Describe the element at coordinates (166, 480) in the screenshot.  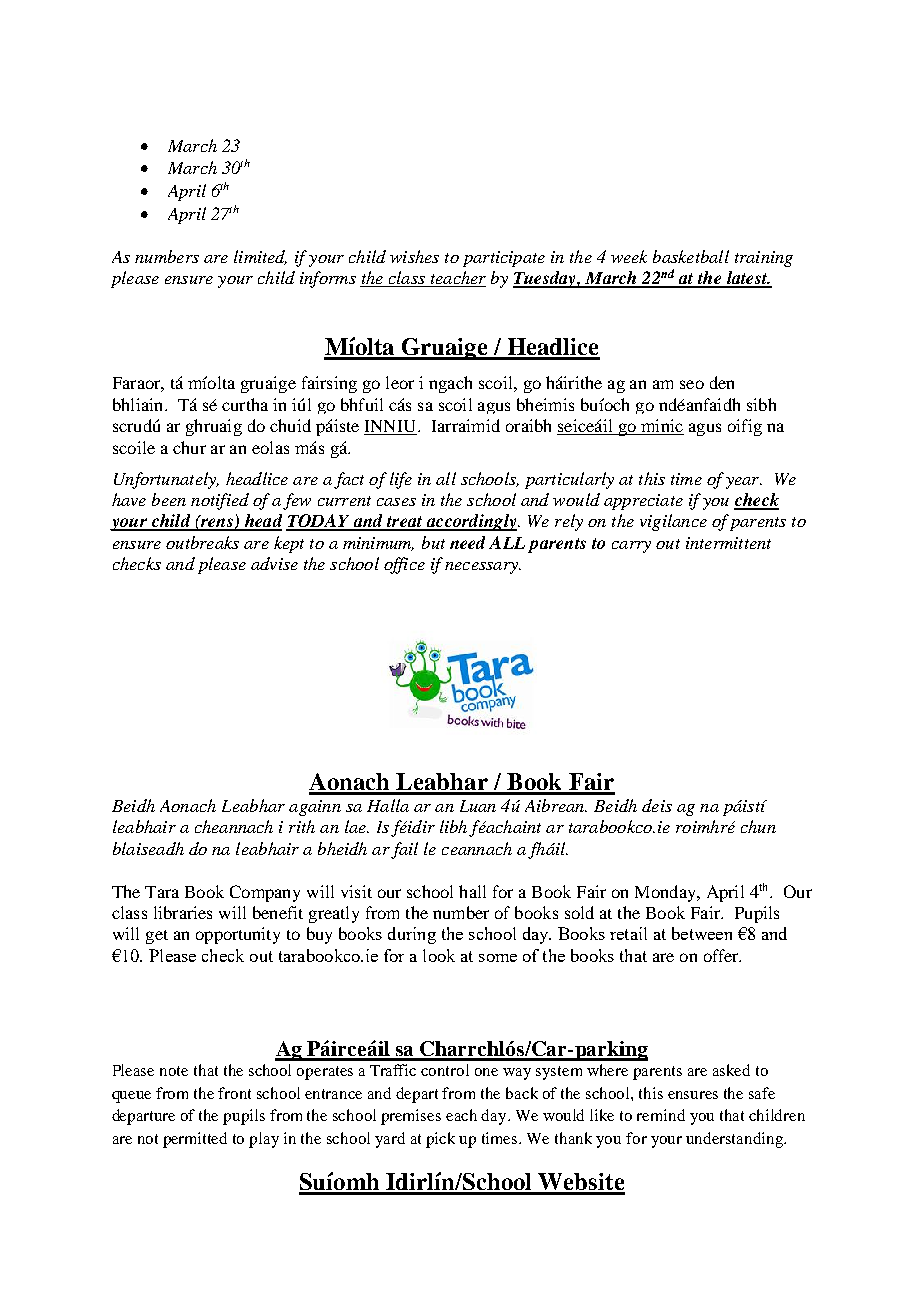
I see `Unfortunately` at that location.
